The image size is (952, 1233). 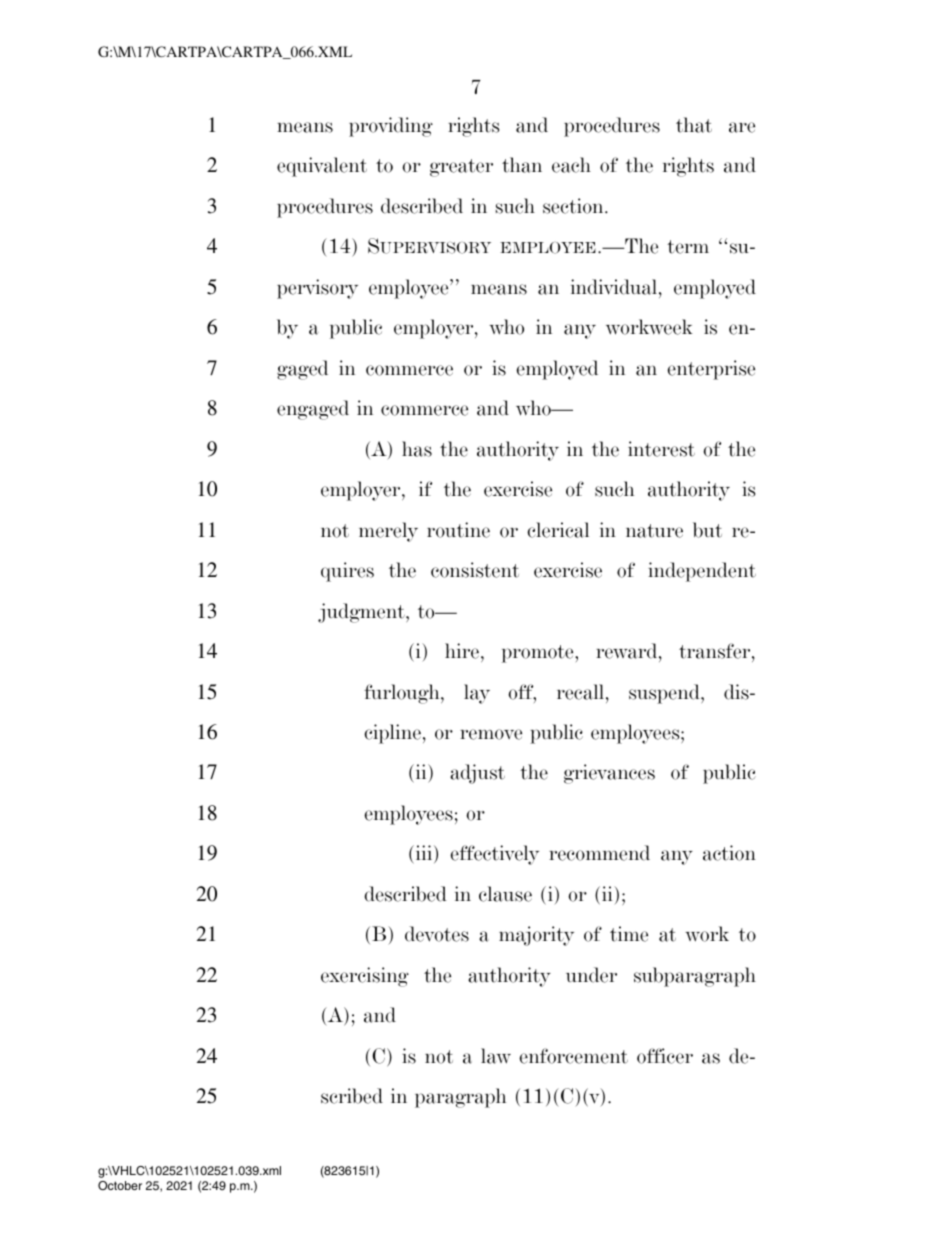 I want to click on routine, so click(x=458, y=530).
